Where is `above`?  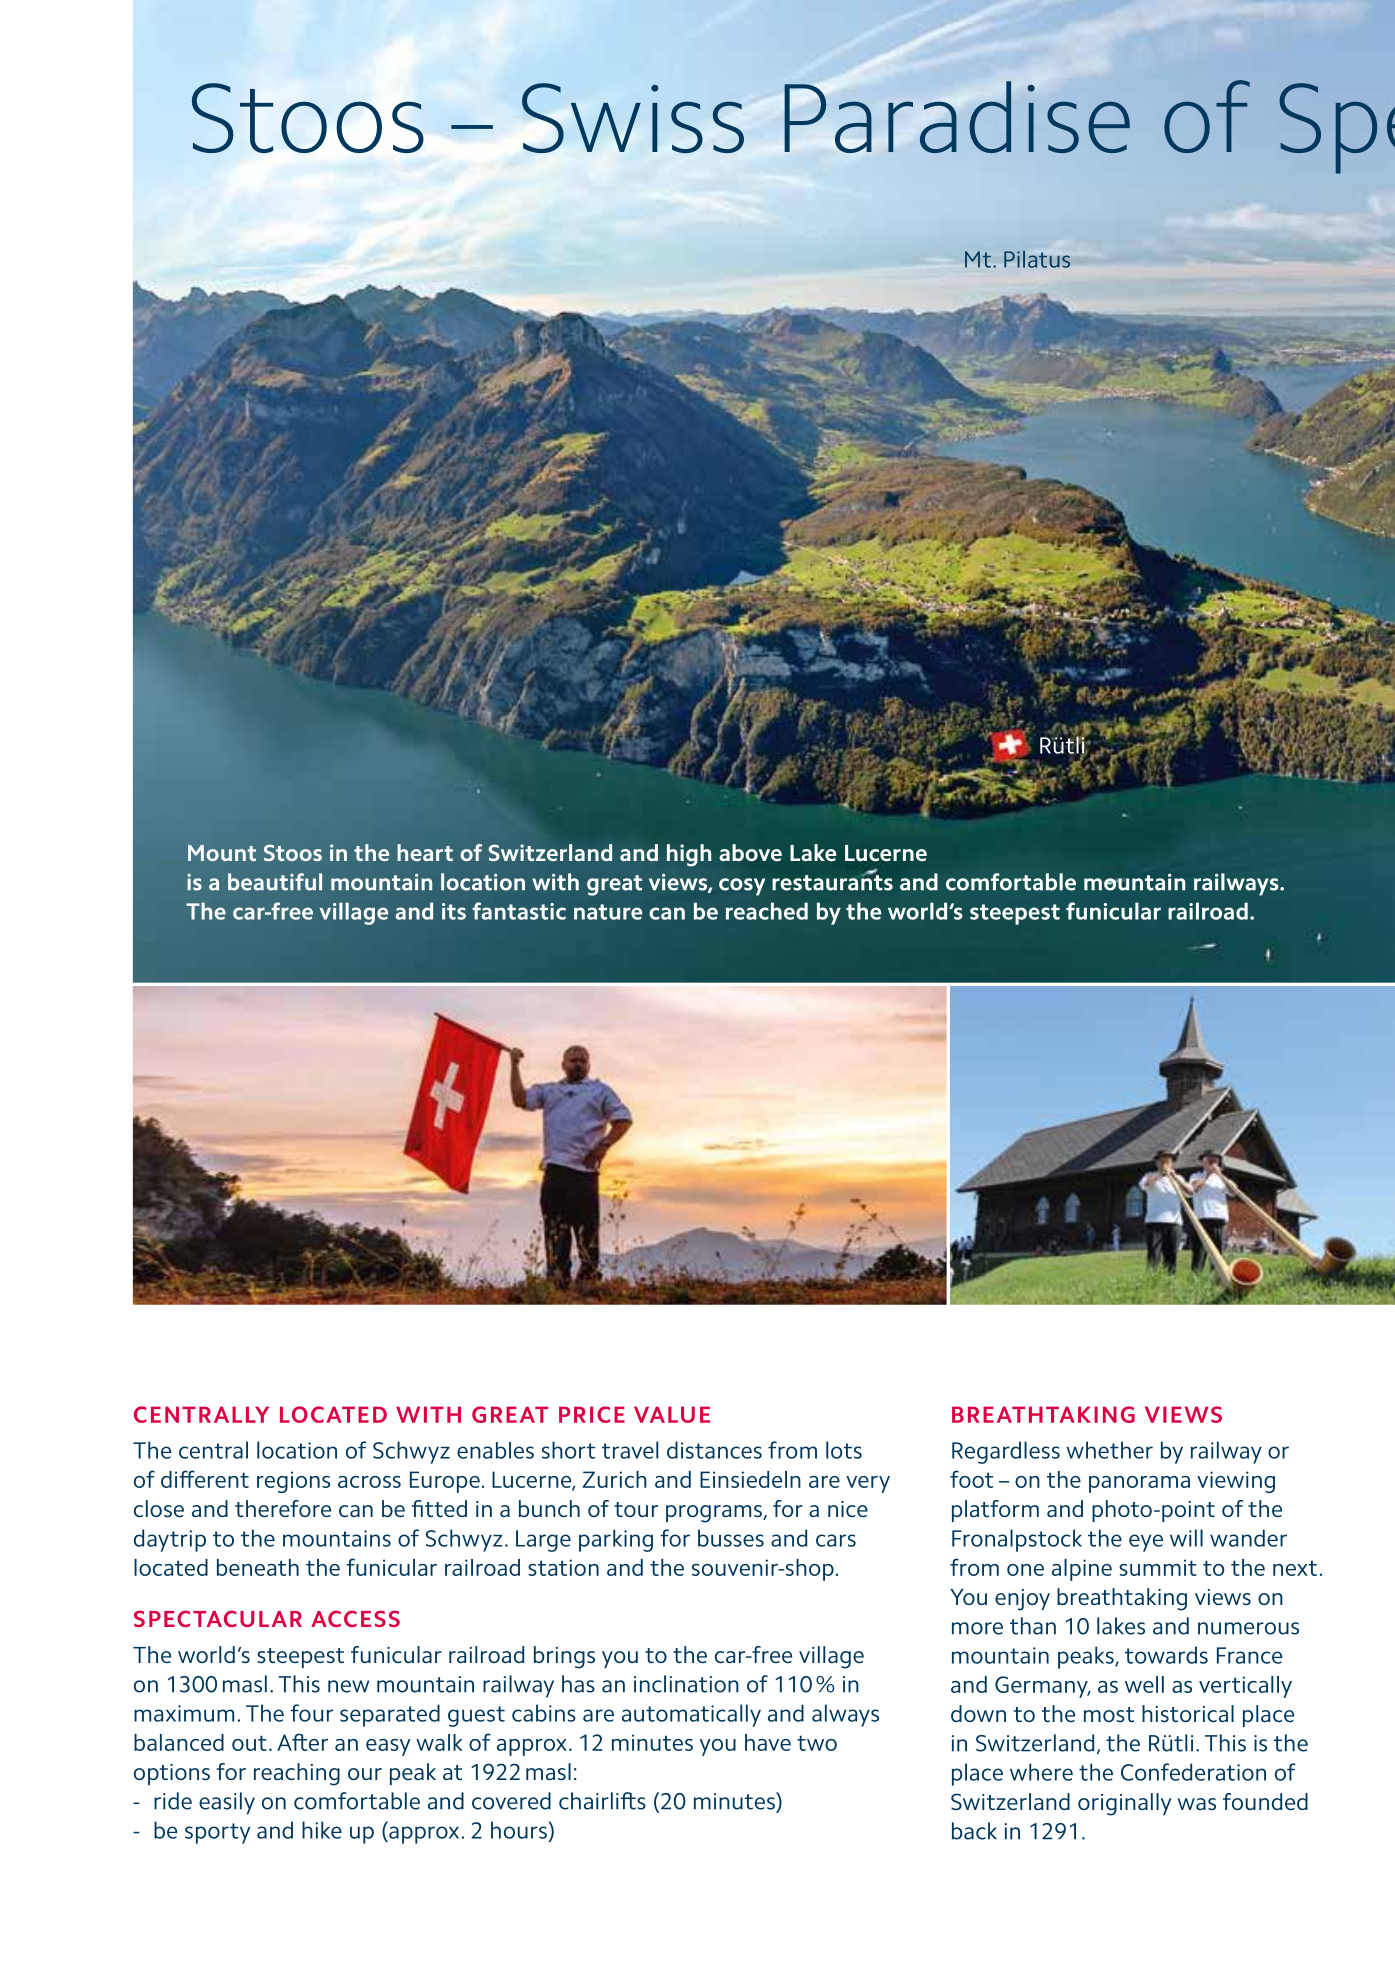
above is located at coordinates (750, 853).
